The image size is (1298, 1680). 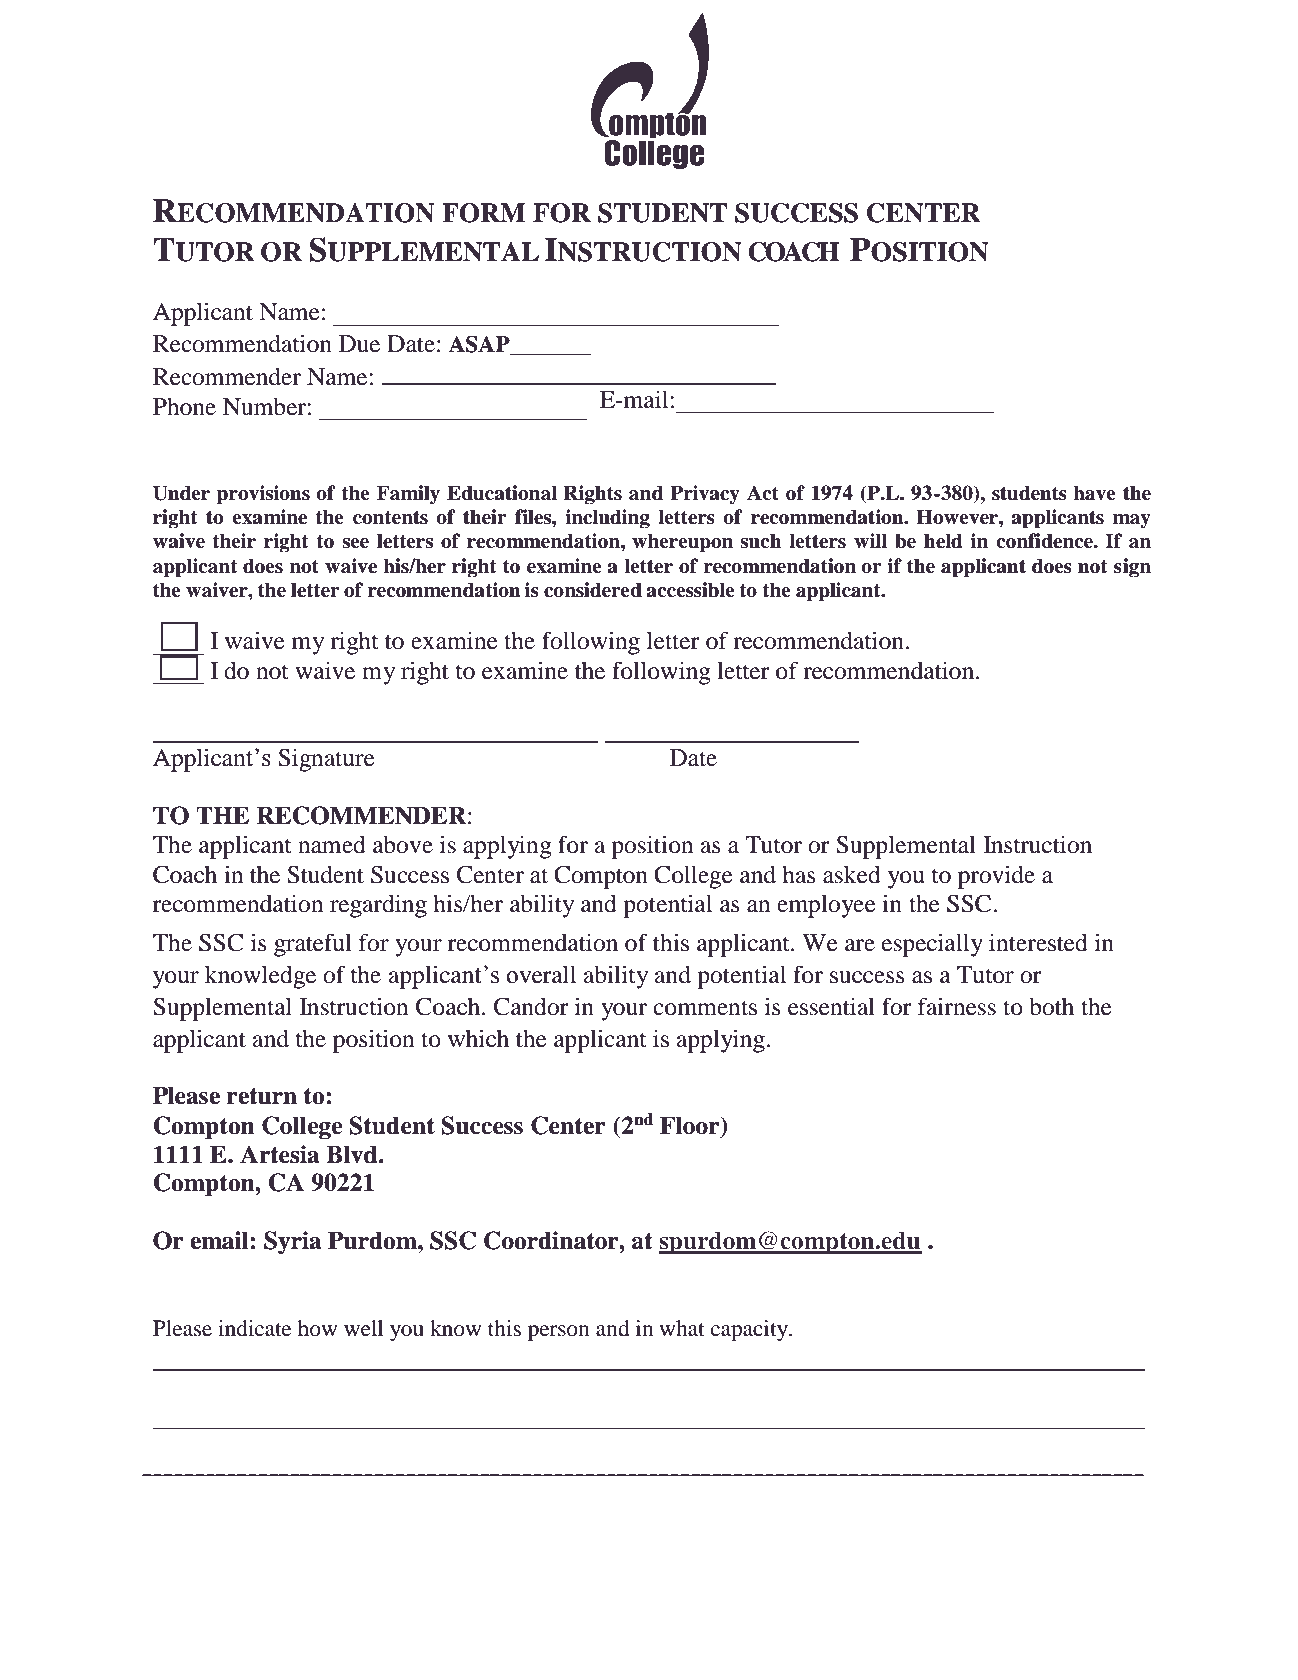 What do you see at coordinates (682, 1328) in the document?
I see `what` at bounding box center [682, 1328].
